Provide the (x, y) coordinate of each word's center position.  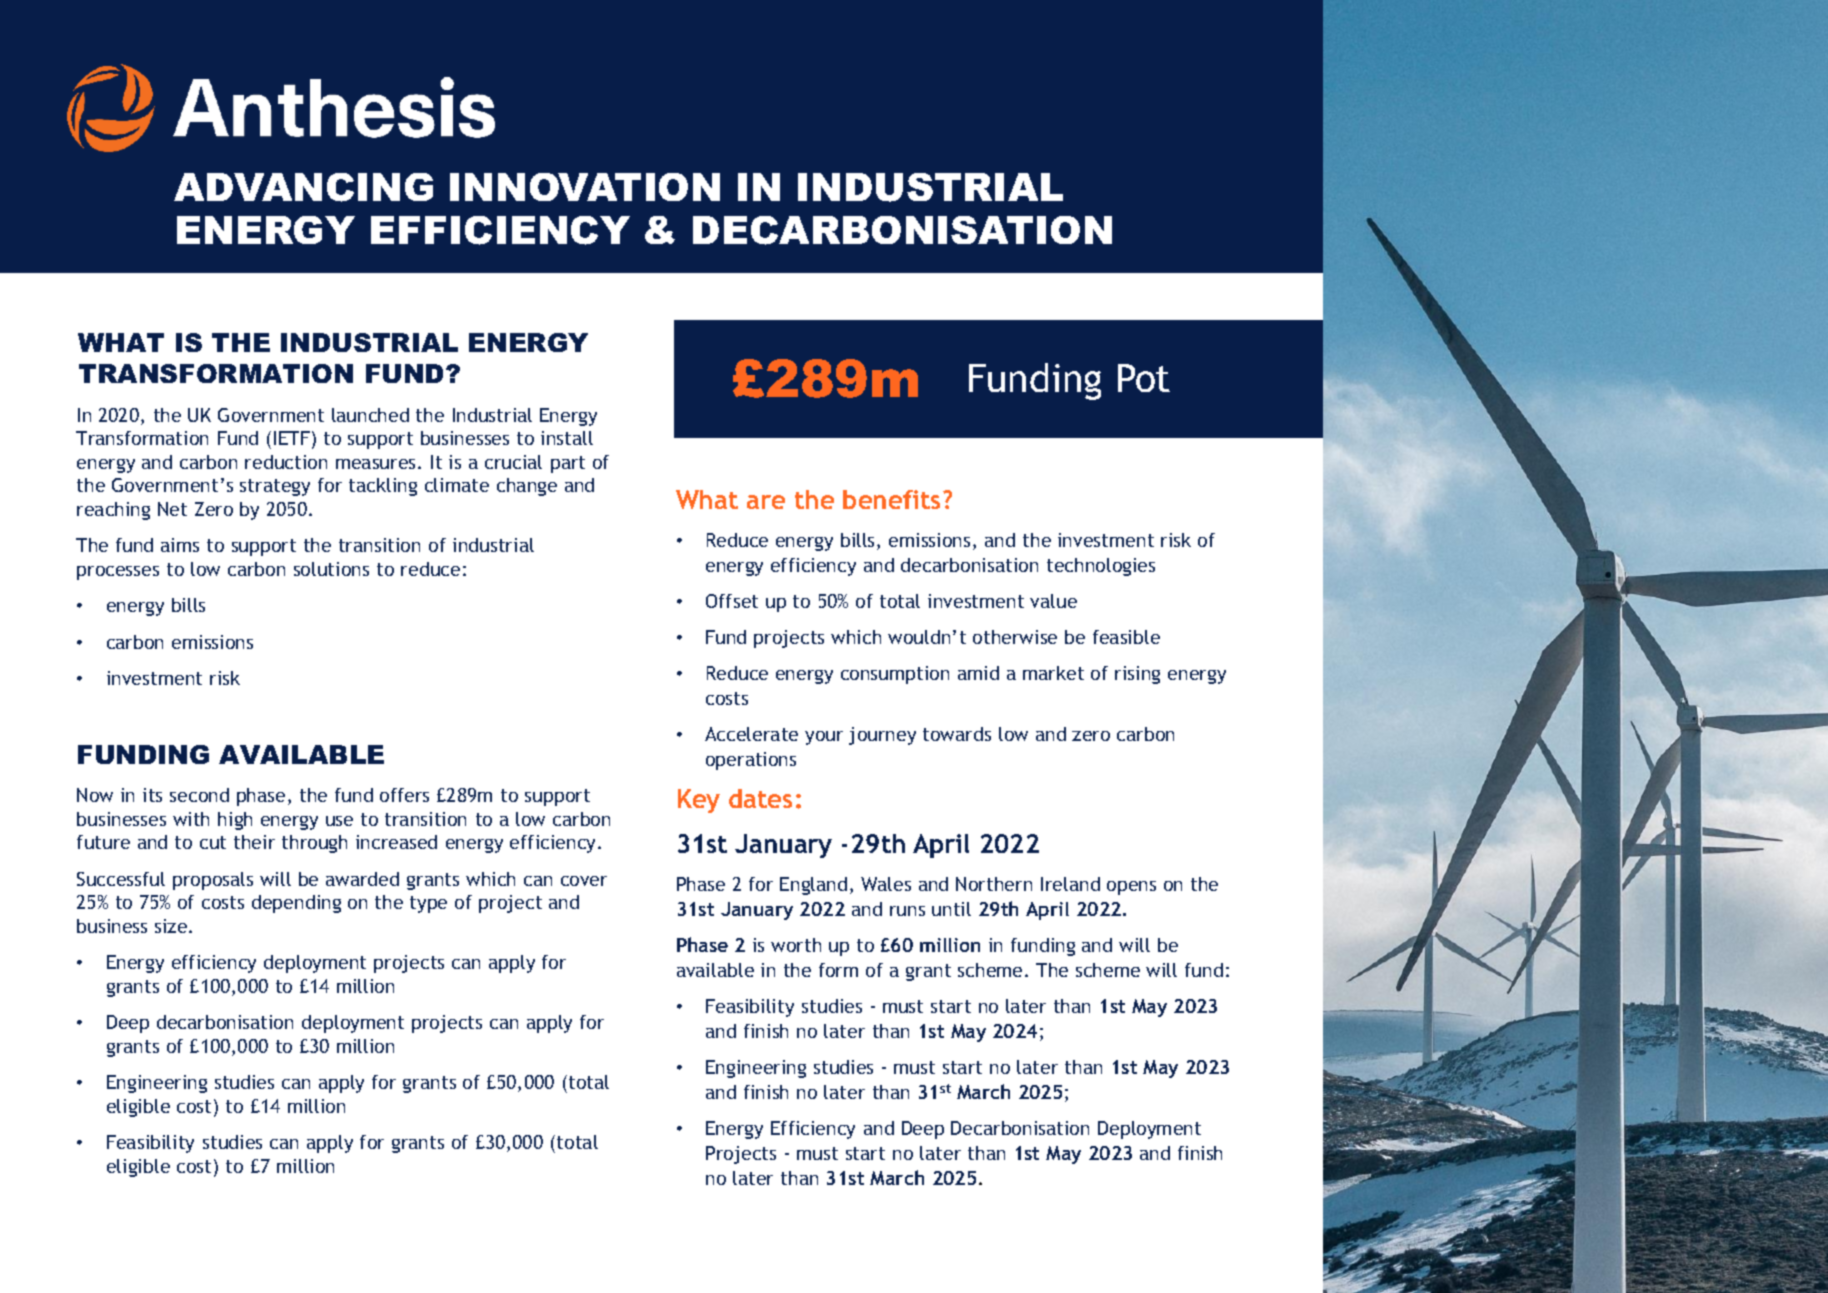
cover (584, 881)
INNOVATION (585, 187)
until (951, 909)
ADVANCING (303, 187)
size (172, 926)
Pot (1144, 378)
